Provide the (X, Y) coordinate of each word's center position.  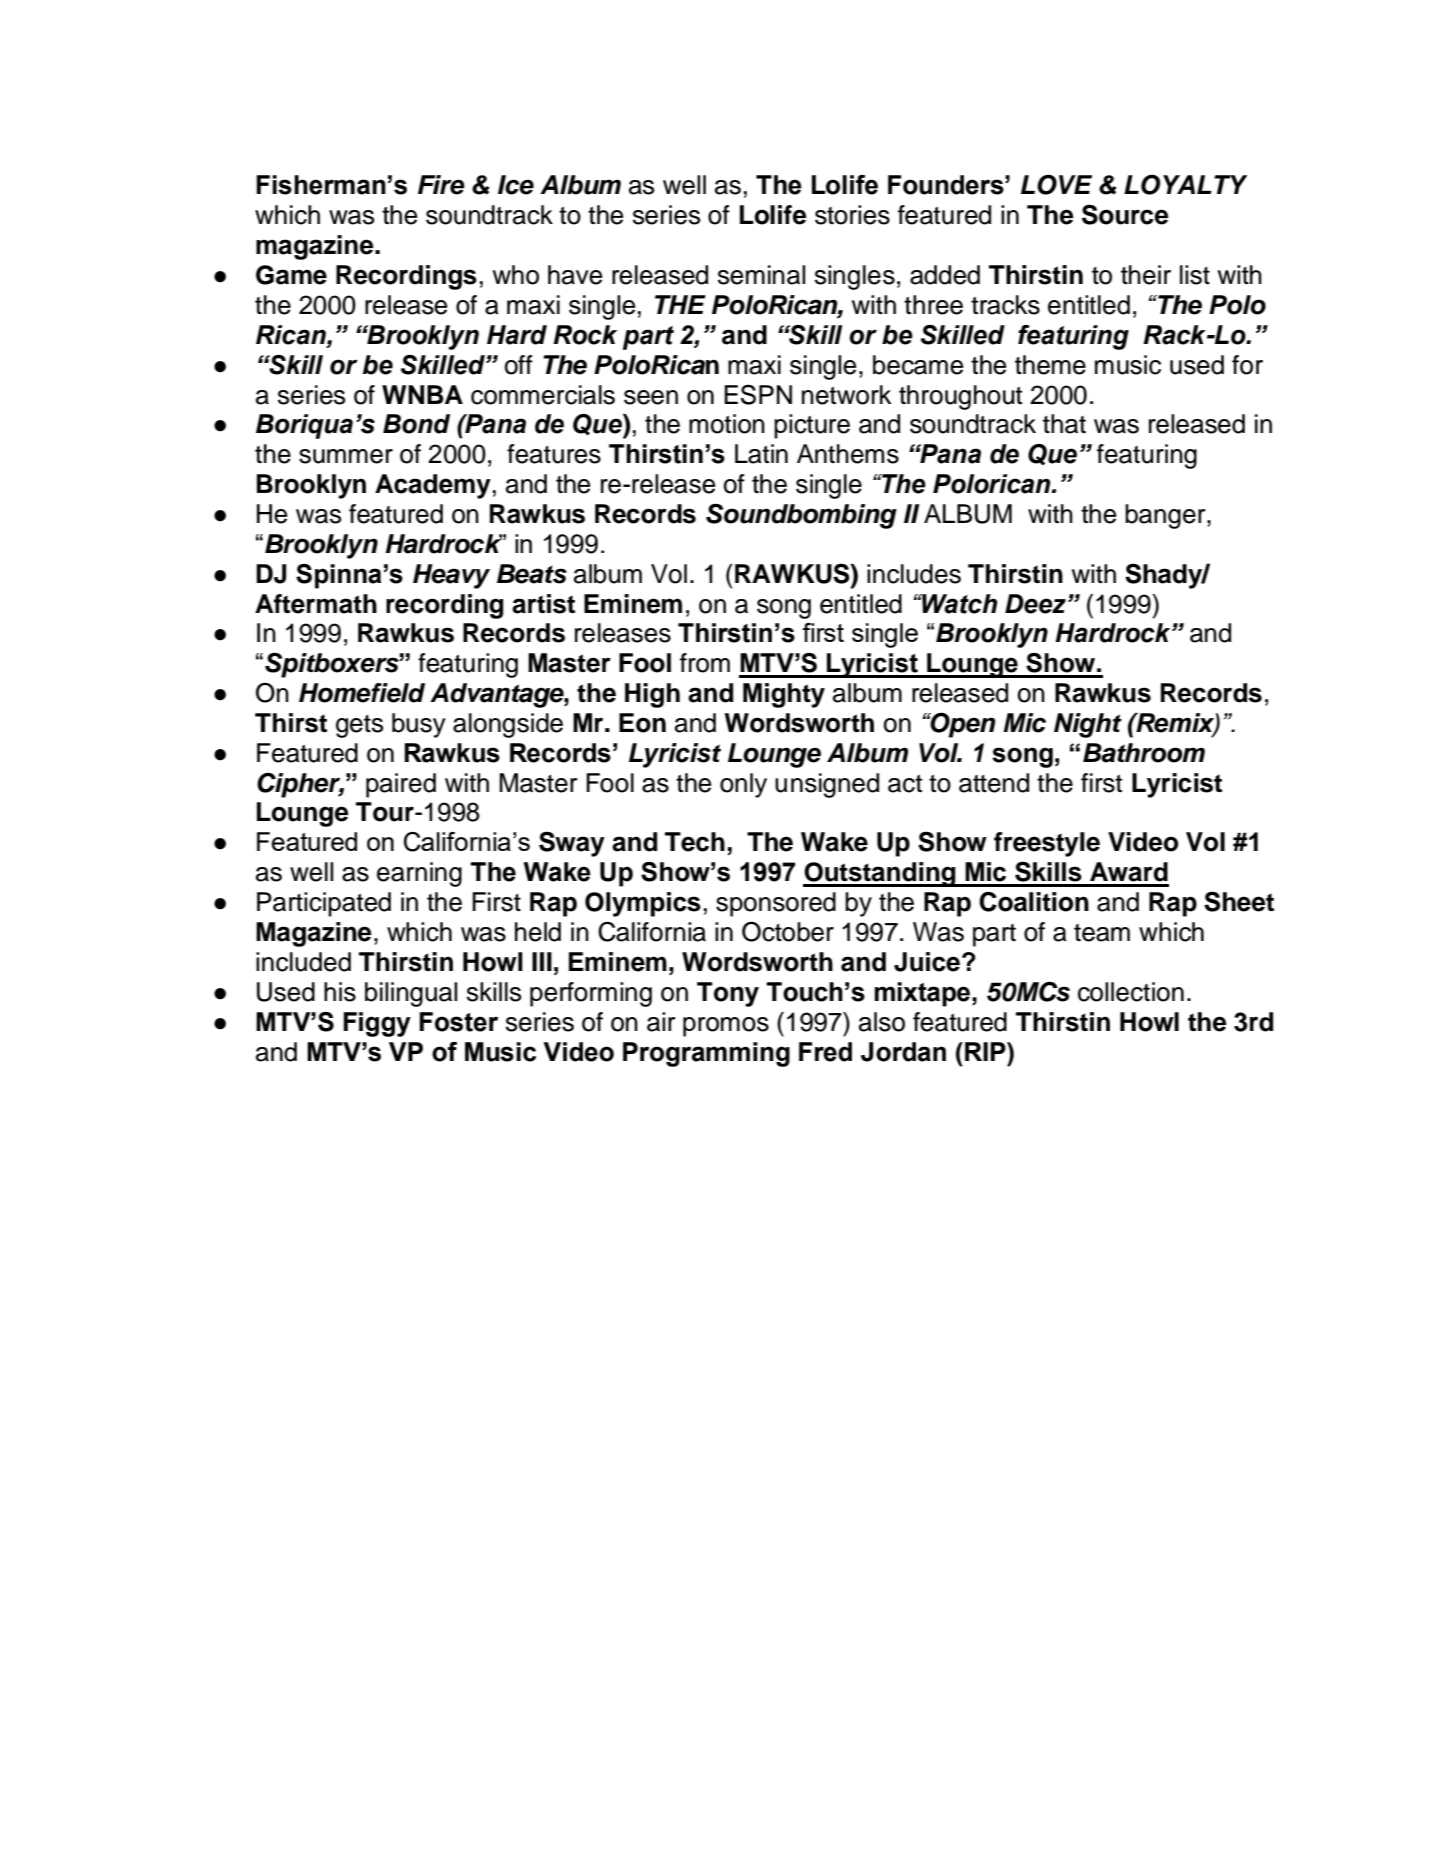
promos (726, 1027)
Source (1125, 214)
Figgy (377, 1024)
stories (852, 215)
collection (1131, 992)
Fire (441, 185)
